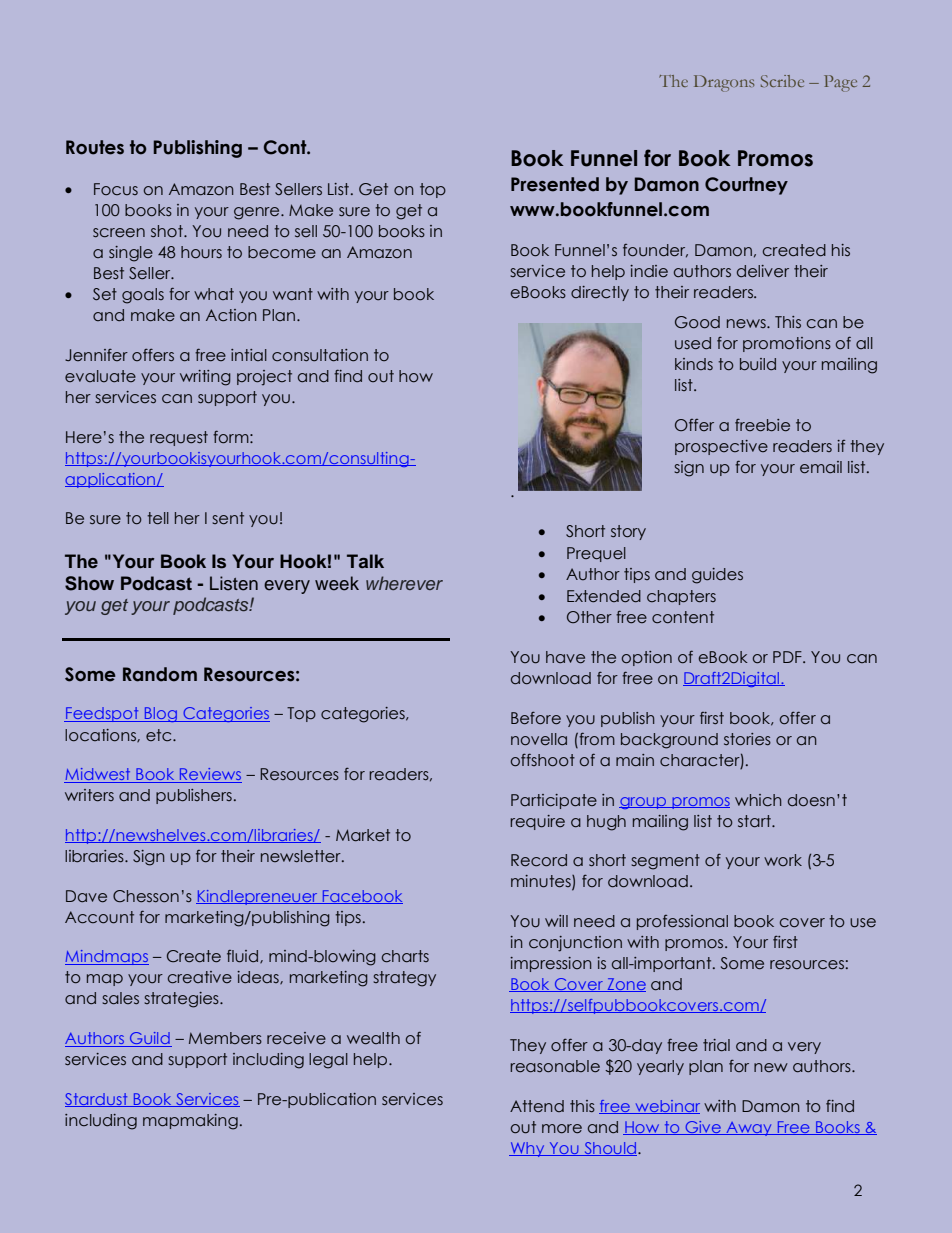  Describe the element at coordinates (782, 81) in the screenshot. I see `Scribe` at that location.
